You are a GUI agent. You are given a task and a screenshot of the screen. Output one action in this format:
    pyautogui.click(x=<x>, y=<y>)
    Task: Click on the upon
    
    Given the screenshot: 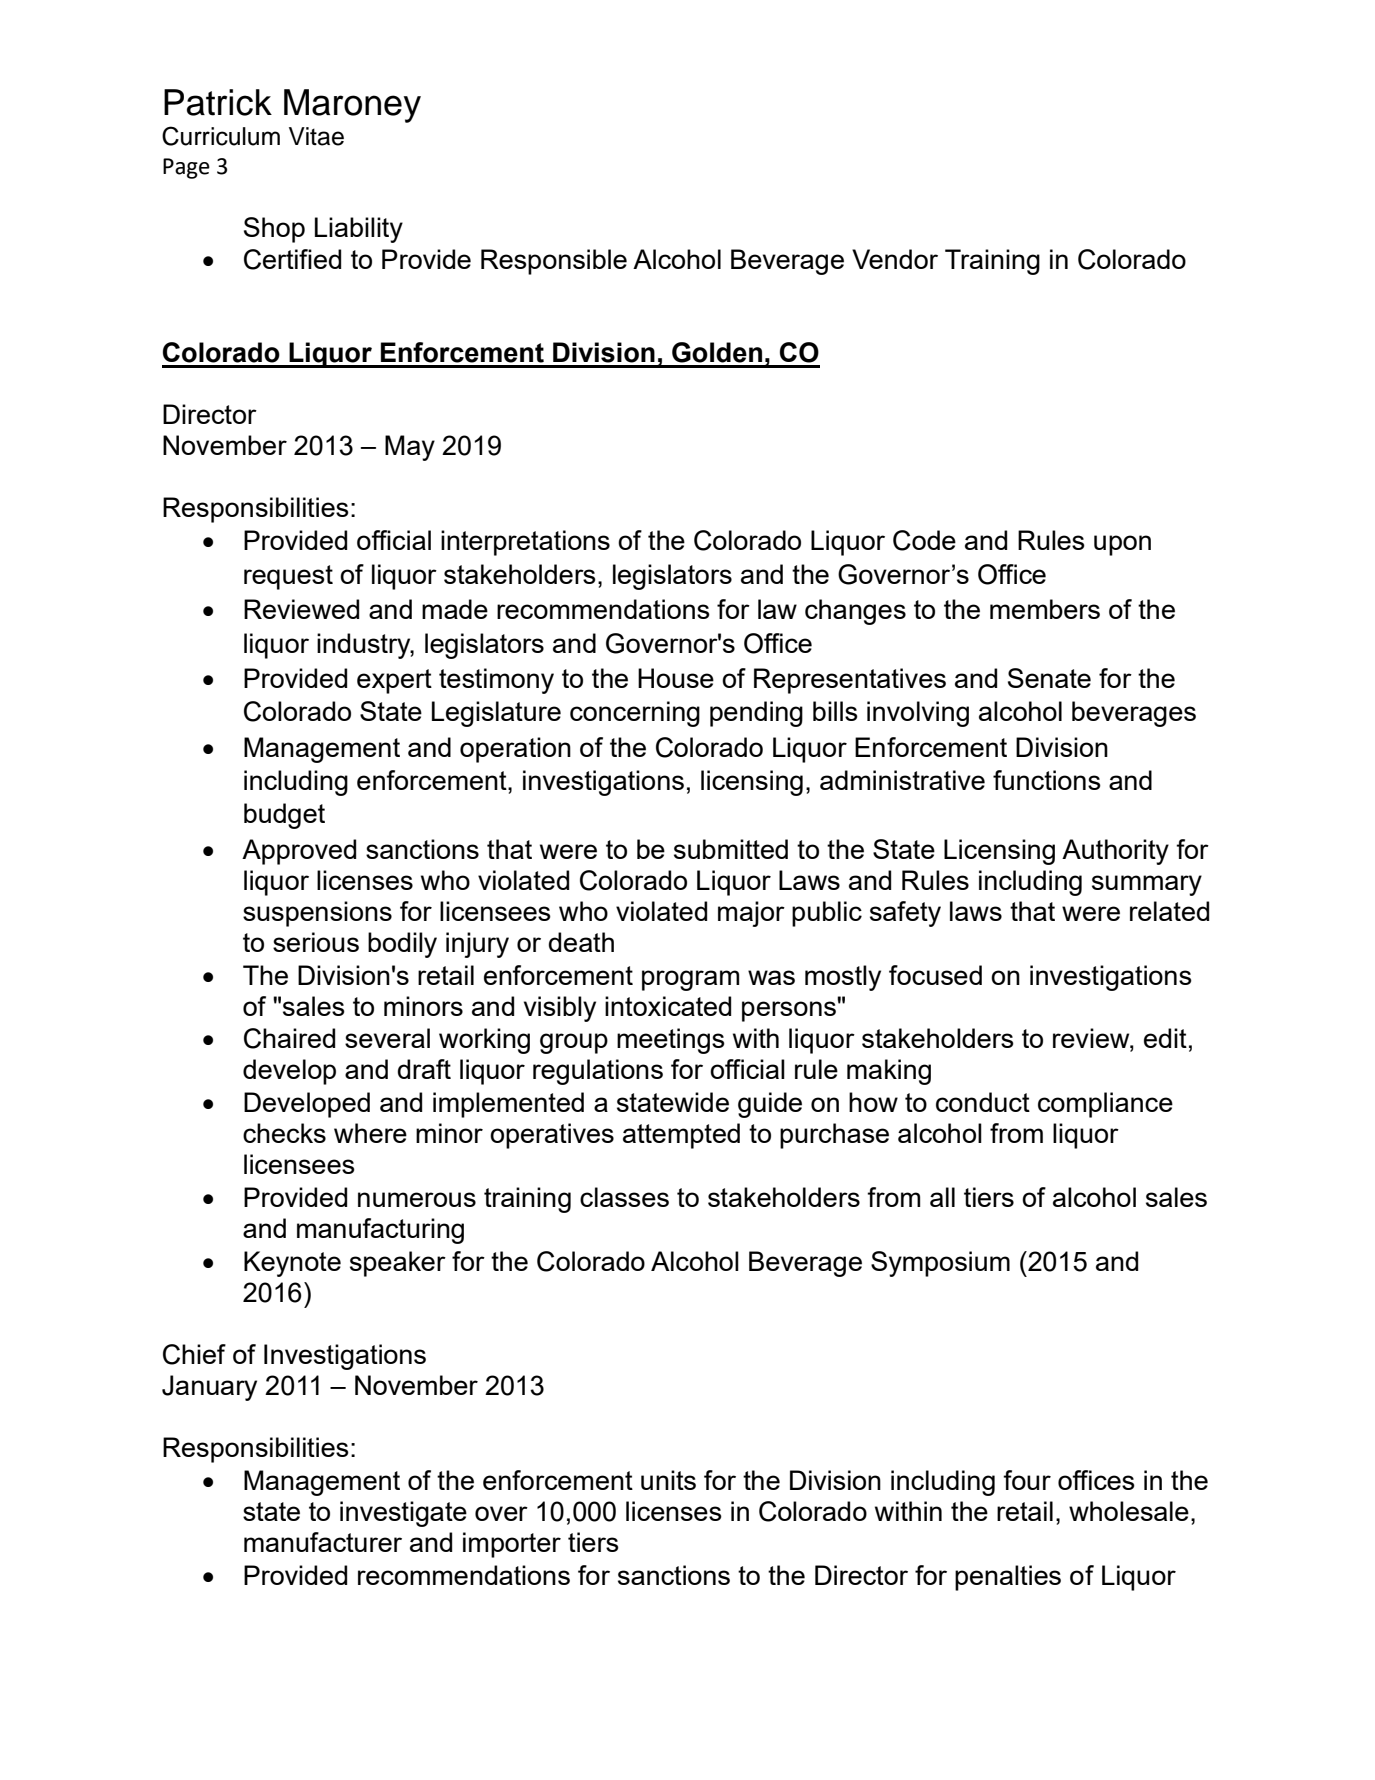 What is the action you would take?
    pyautogui.click(x=1122, y=545)
